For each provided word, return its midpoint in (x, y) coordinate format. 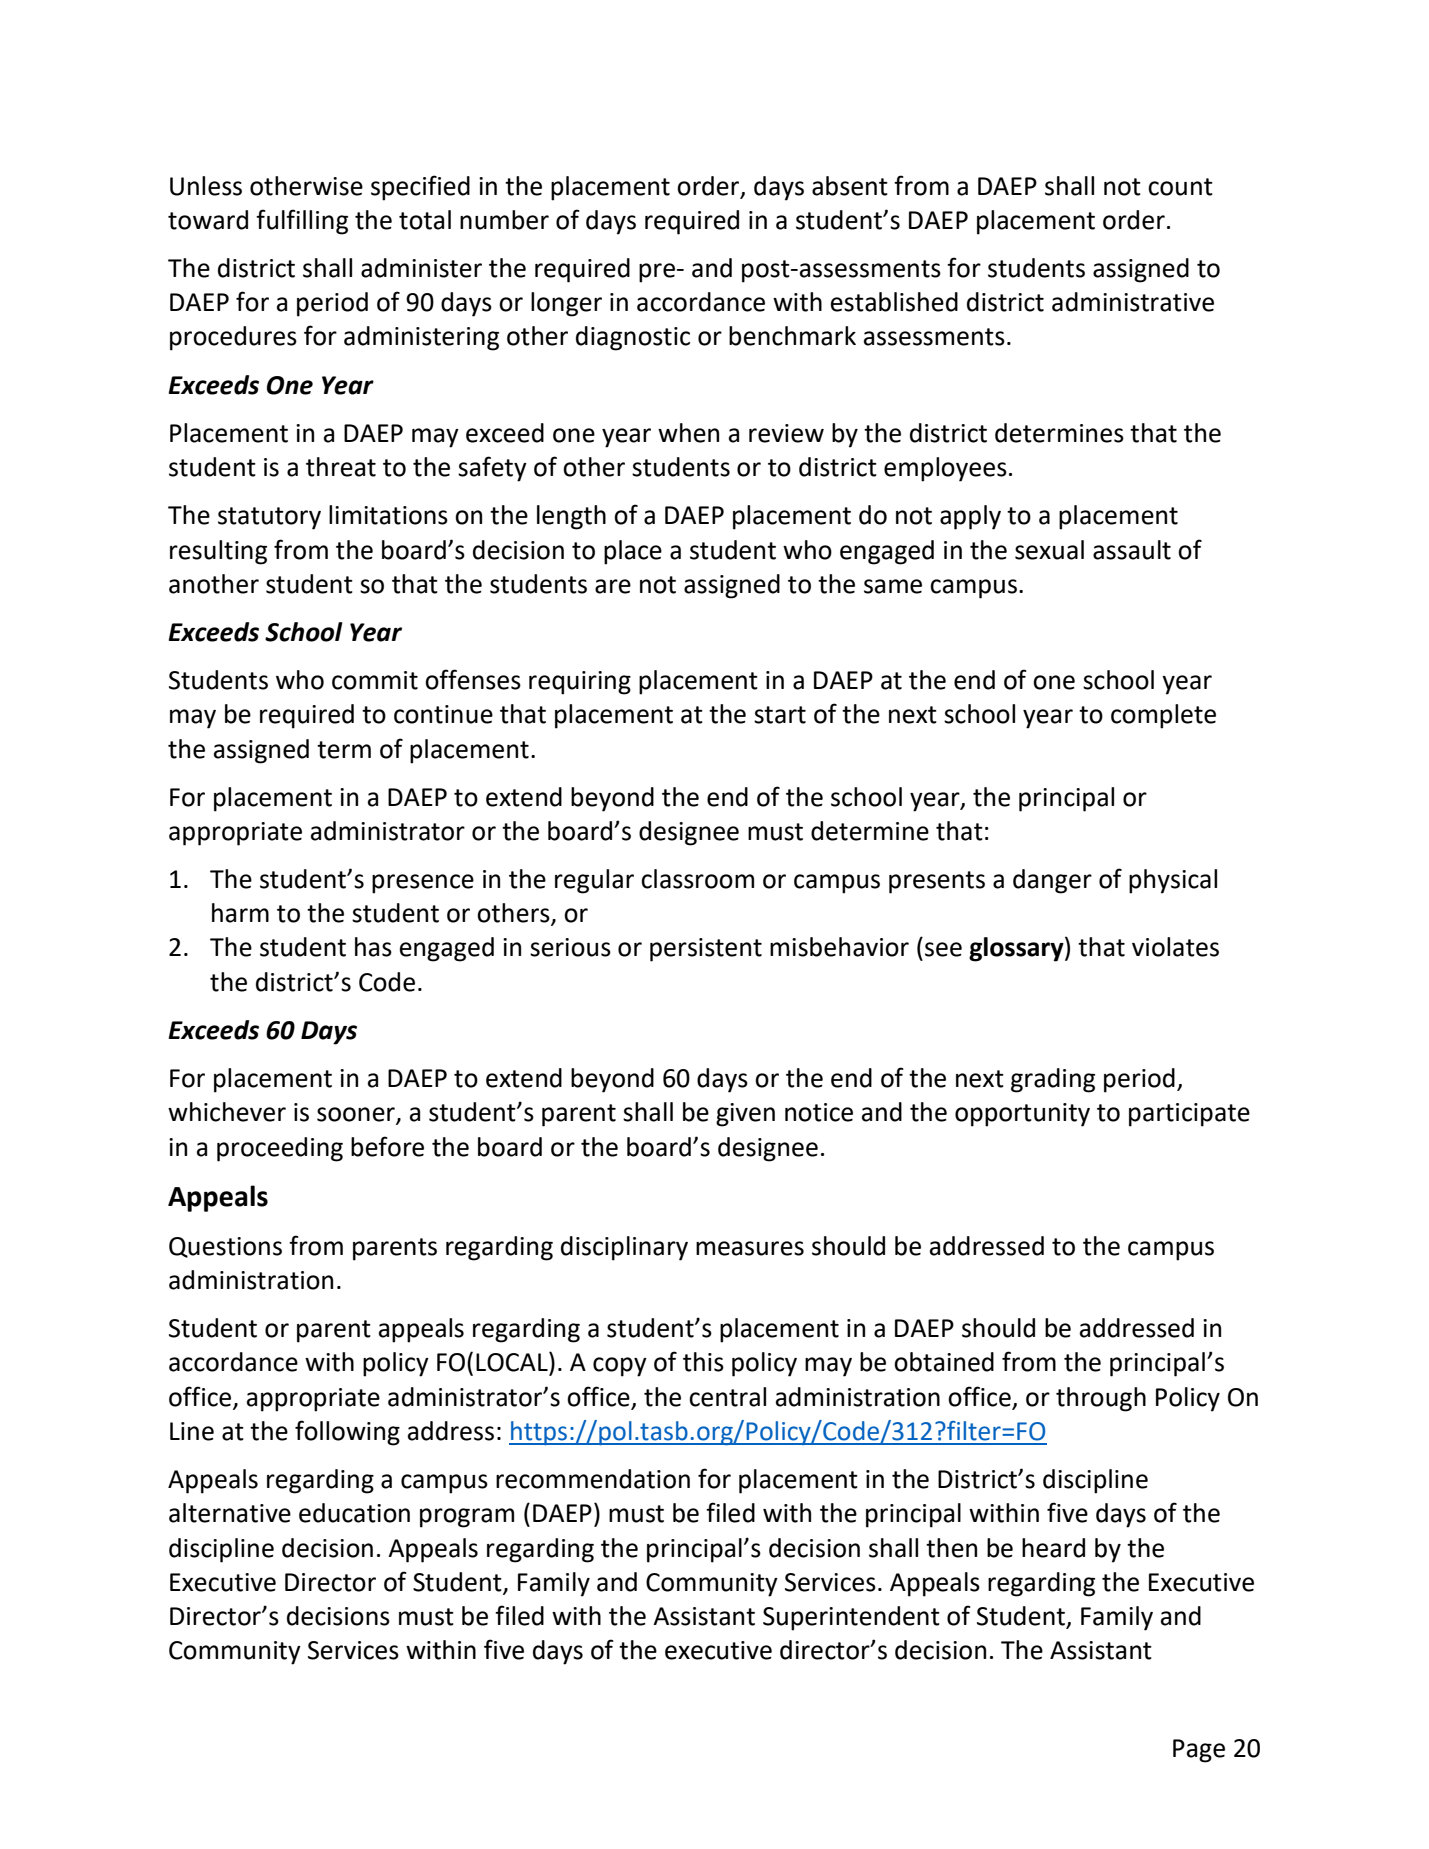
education (354, 1513)
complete (1163, 716)
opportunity (1022, 1115)
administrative (1133, 302)
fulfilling (302, 222)
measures (750, 1248)
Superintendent (851, 1618)
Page (1199, 1751)
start (780, 715)
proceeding (280, 1149)
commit (375, 680)
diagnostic (633, 338)
